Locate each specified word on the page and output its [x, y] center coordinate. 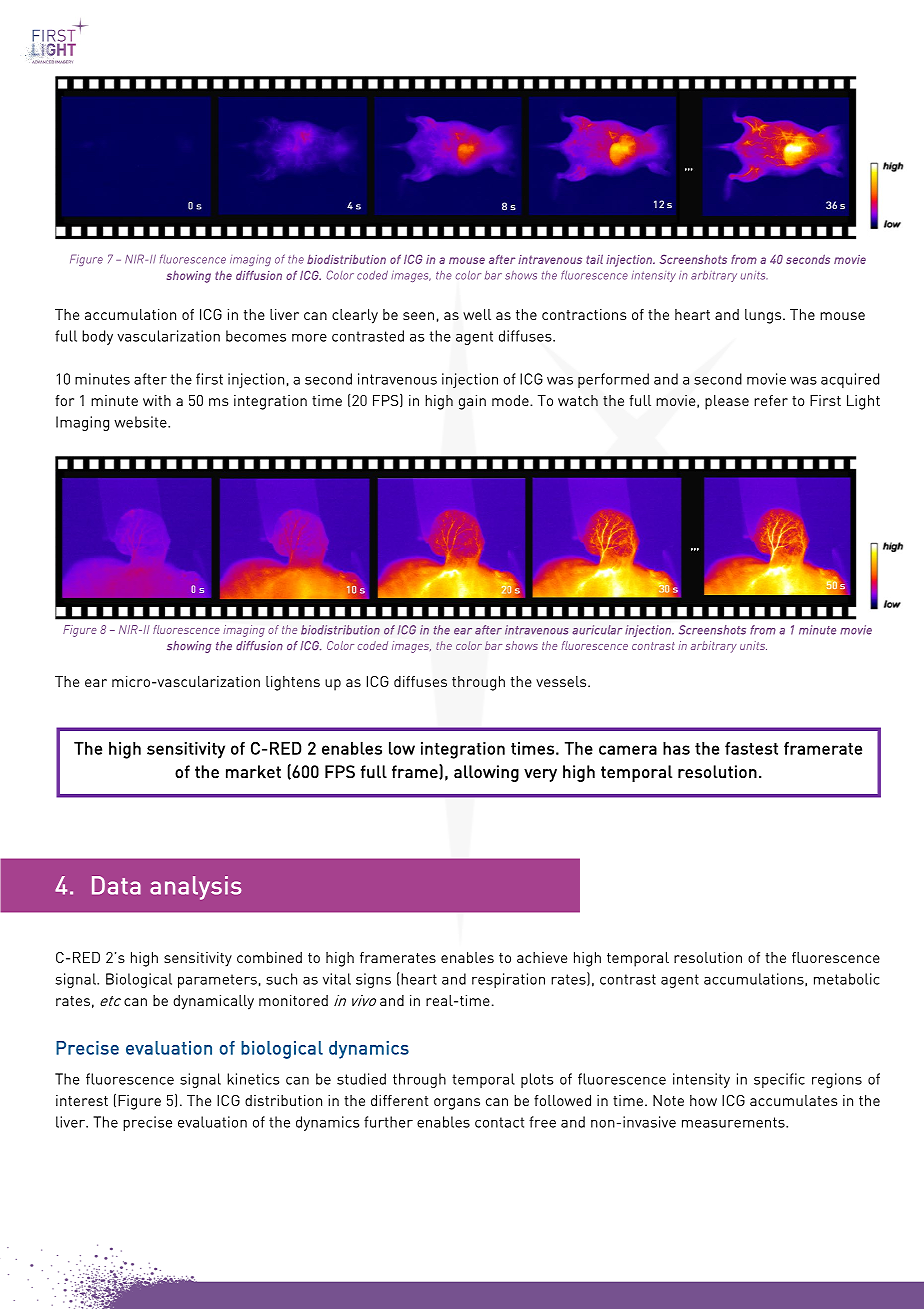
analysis [195, 888]
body [97, 337]
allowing [486, 773]
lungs [764, 316]
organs [457, 1104]
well [477, 314]
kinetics [253, 1079]
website [141, 422]
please [727, 402]
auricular [597, 630]
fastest [751, 748]
